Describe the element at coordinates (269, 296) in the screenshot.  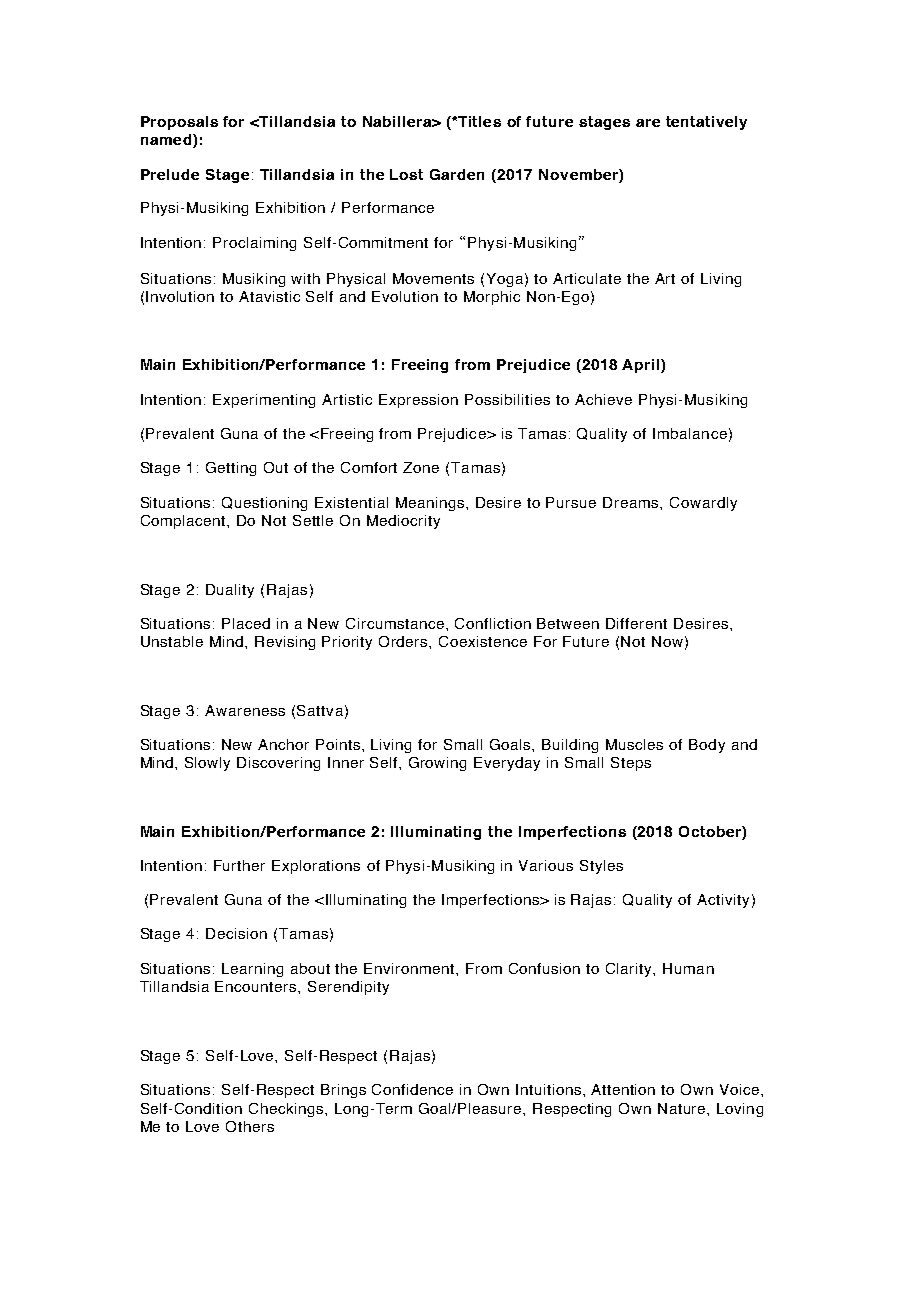
I see `Atavistic` at that location.
